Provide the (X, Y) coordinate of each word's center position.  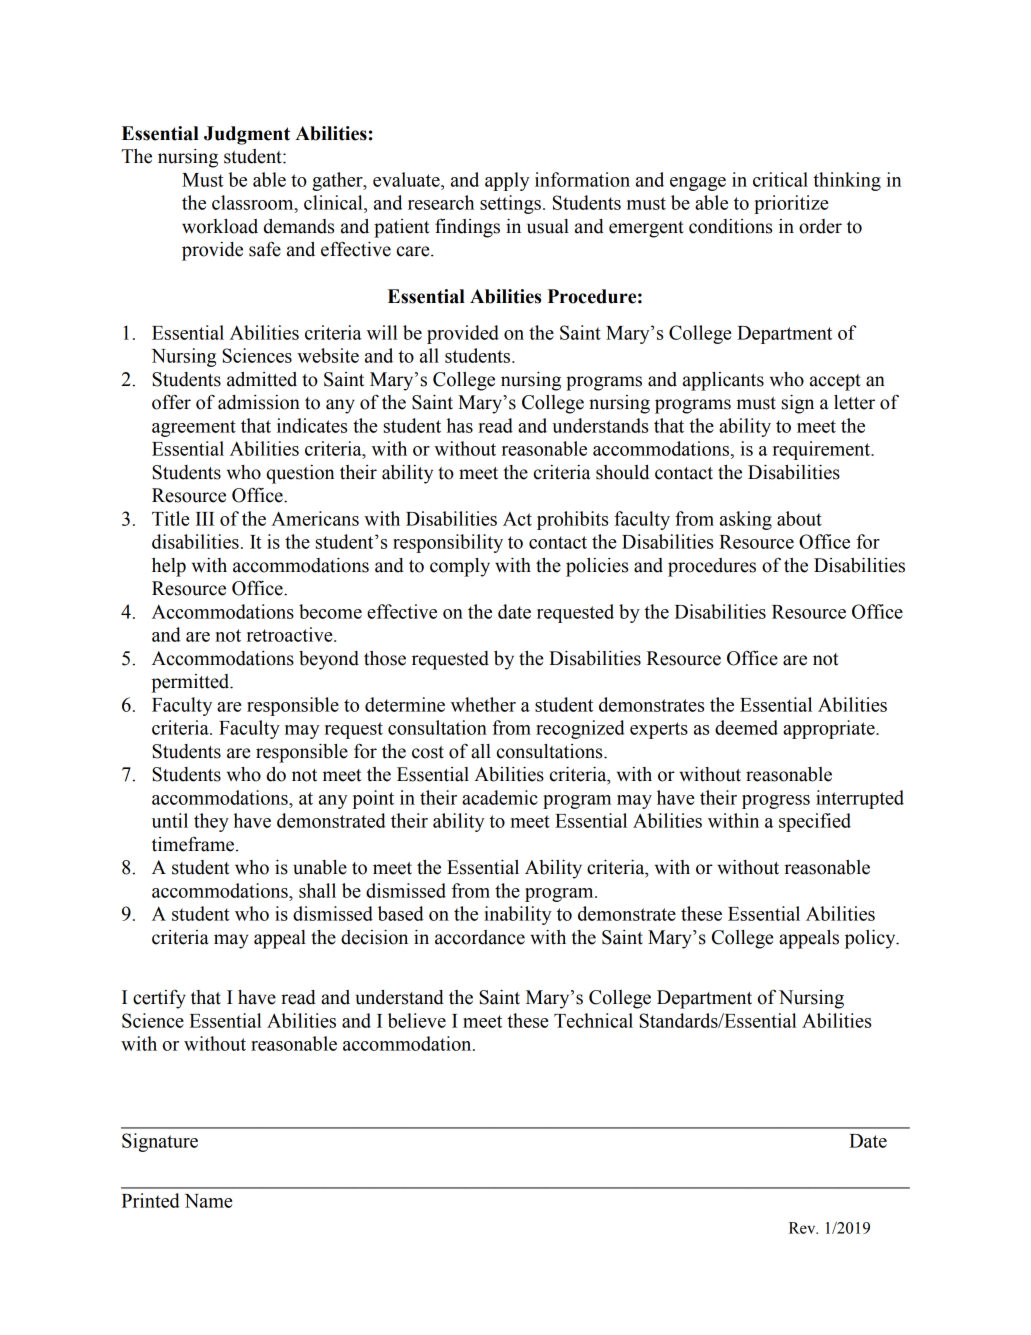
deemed (746, 727)
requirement (823, 450)
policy (871, 939)
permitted (191, 683)
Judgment (247, 135)
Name (208, 1201)
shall (317, 890)
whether (483, 704)
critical (780, 179)
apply (507, 181)
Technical (593, 1020)
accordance (480, 937)
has (460, 425)
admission (259, 402)
